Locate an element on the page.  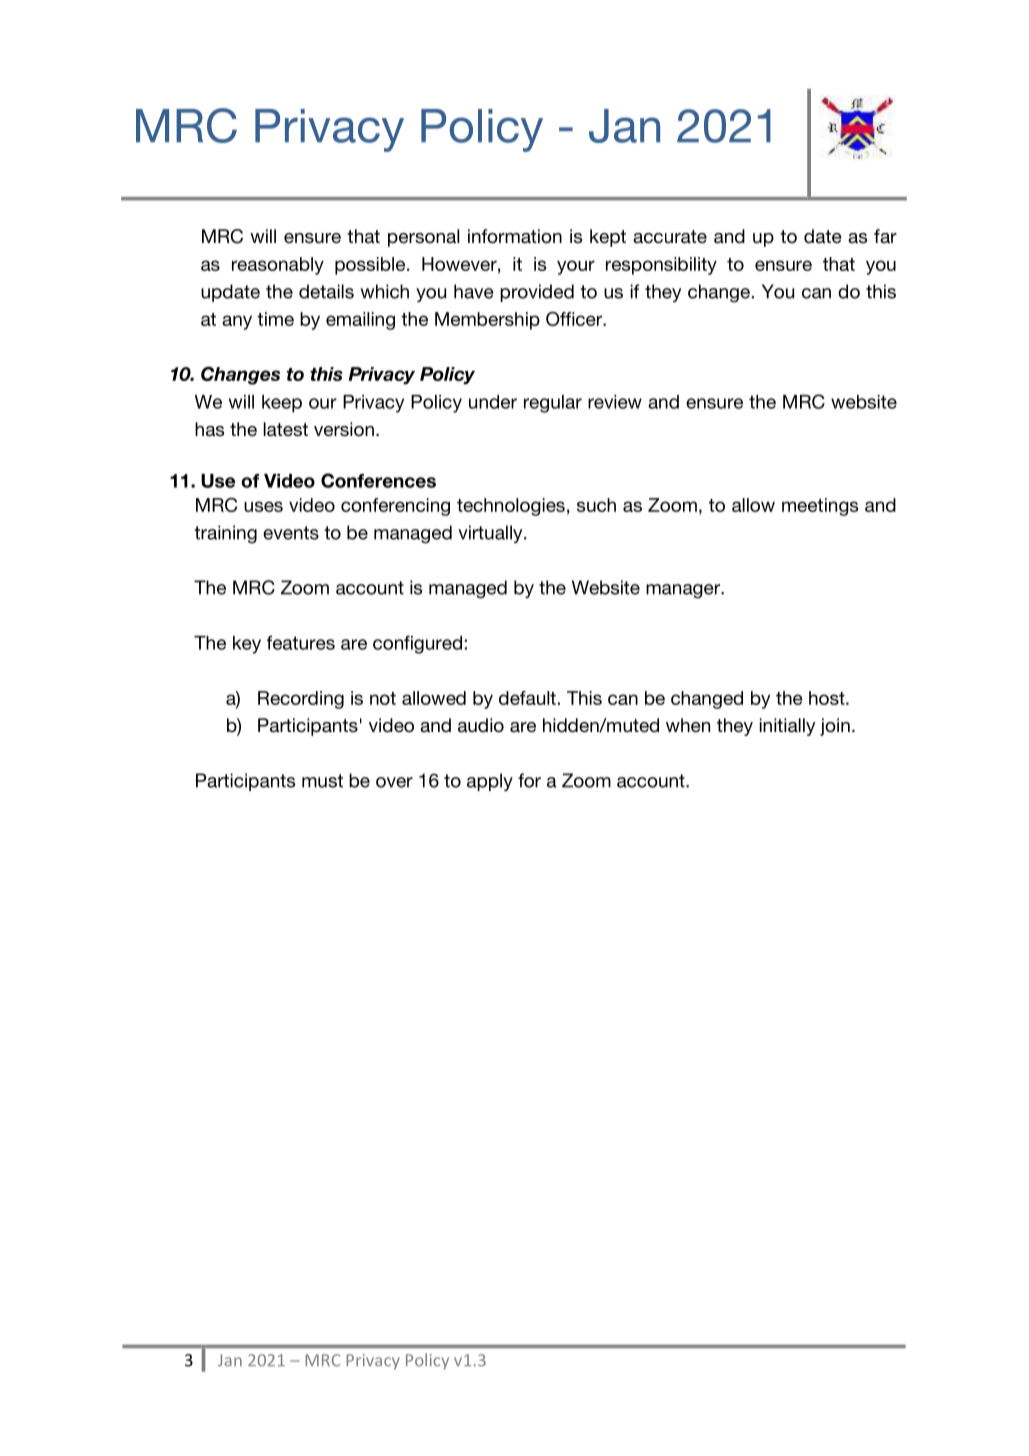
far is located at coordinates (885, 236).
